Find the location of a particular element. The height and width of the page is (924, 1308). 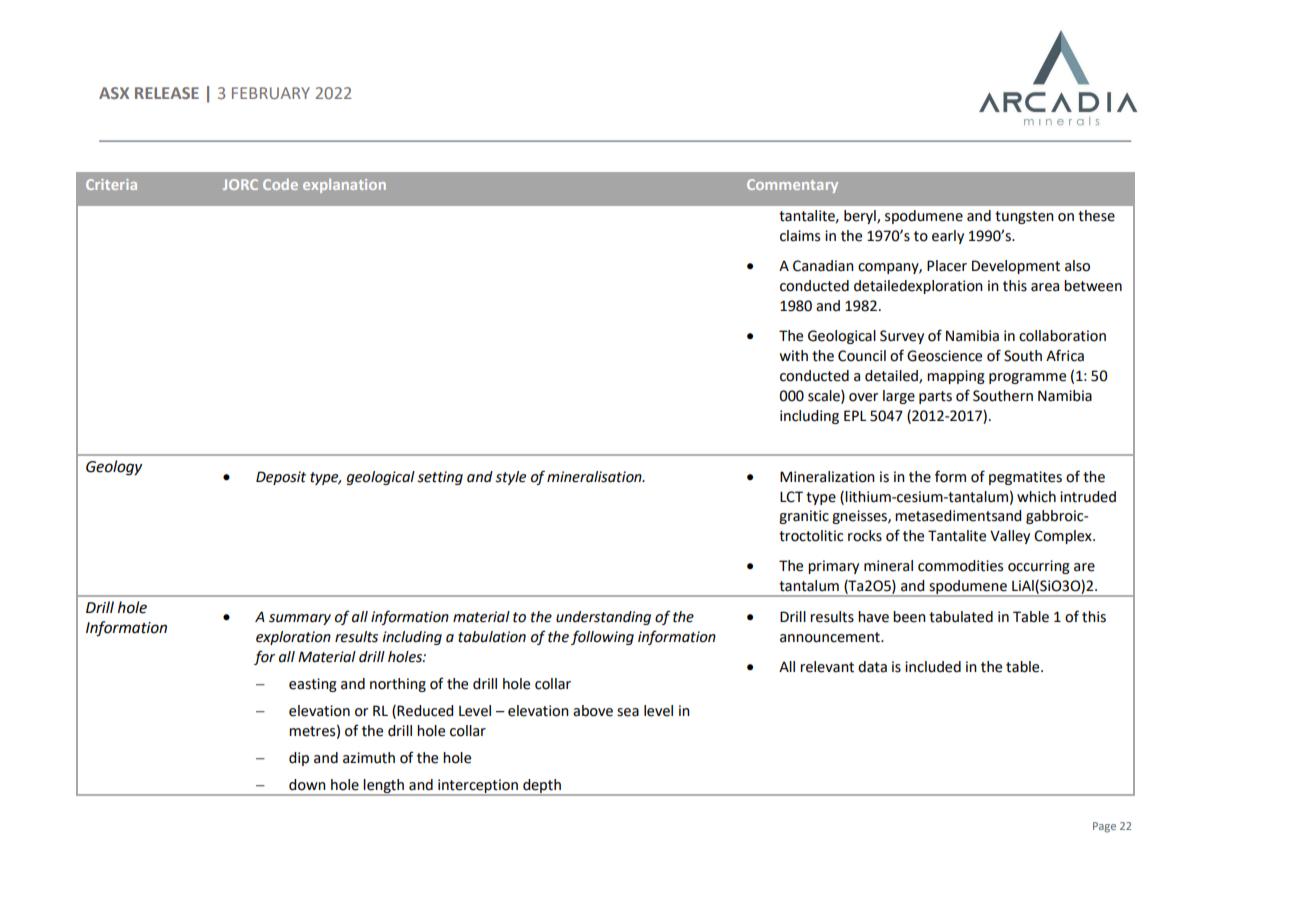

depth is located at coordinates (542, 787).
